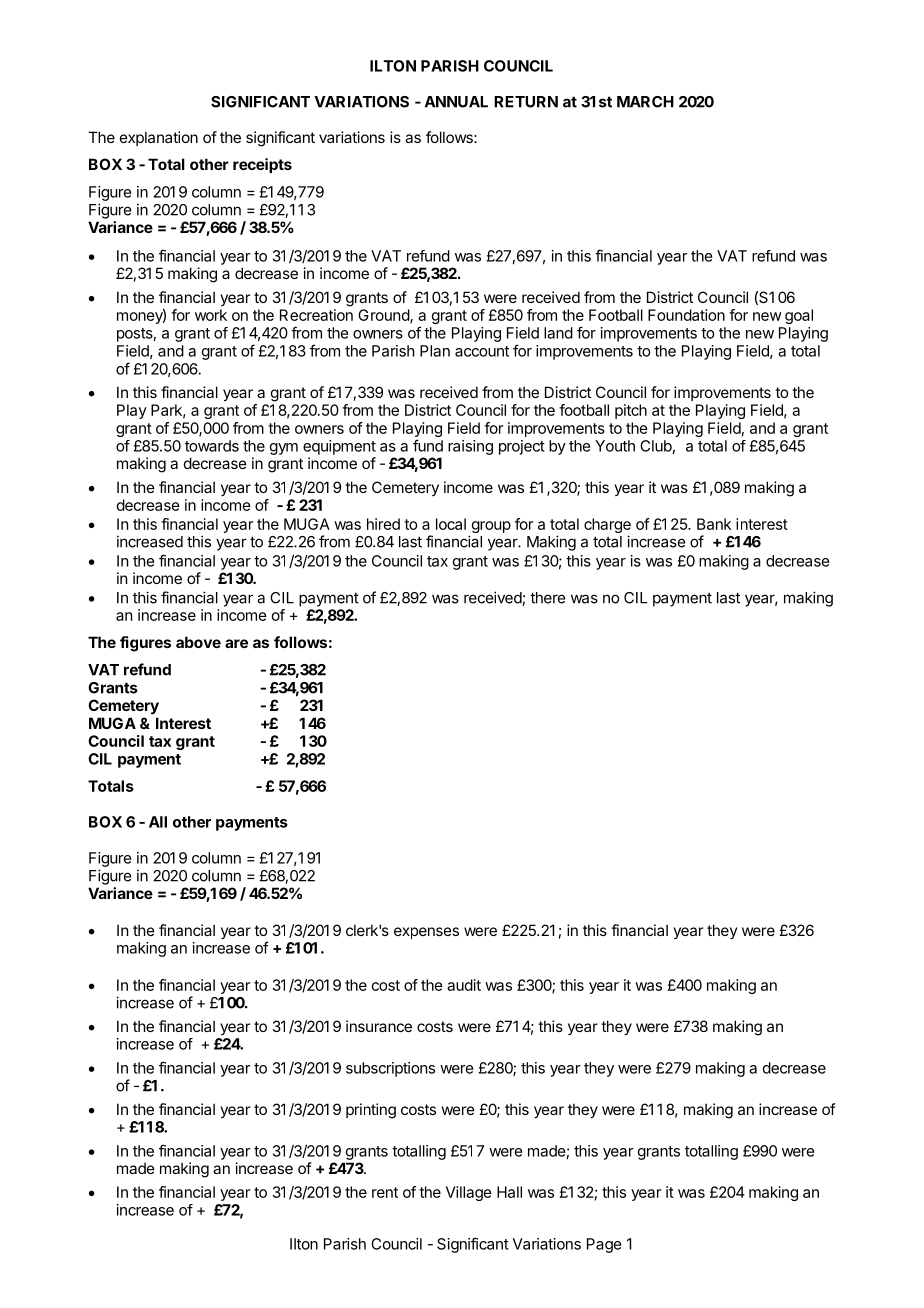  I want to click on Bank, so click(714, 524).
